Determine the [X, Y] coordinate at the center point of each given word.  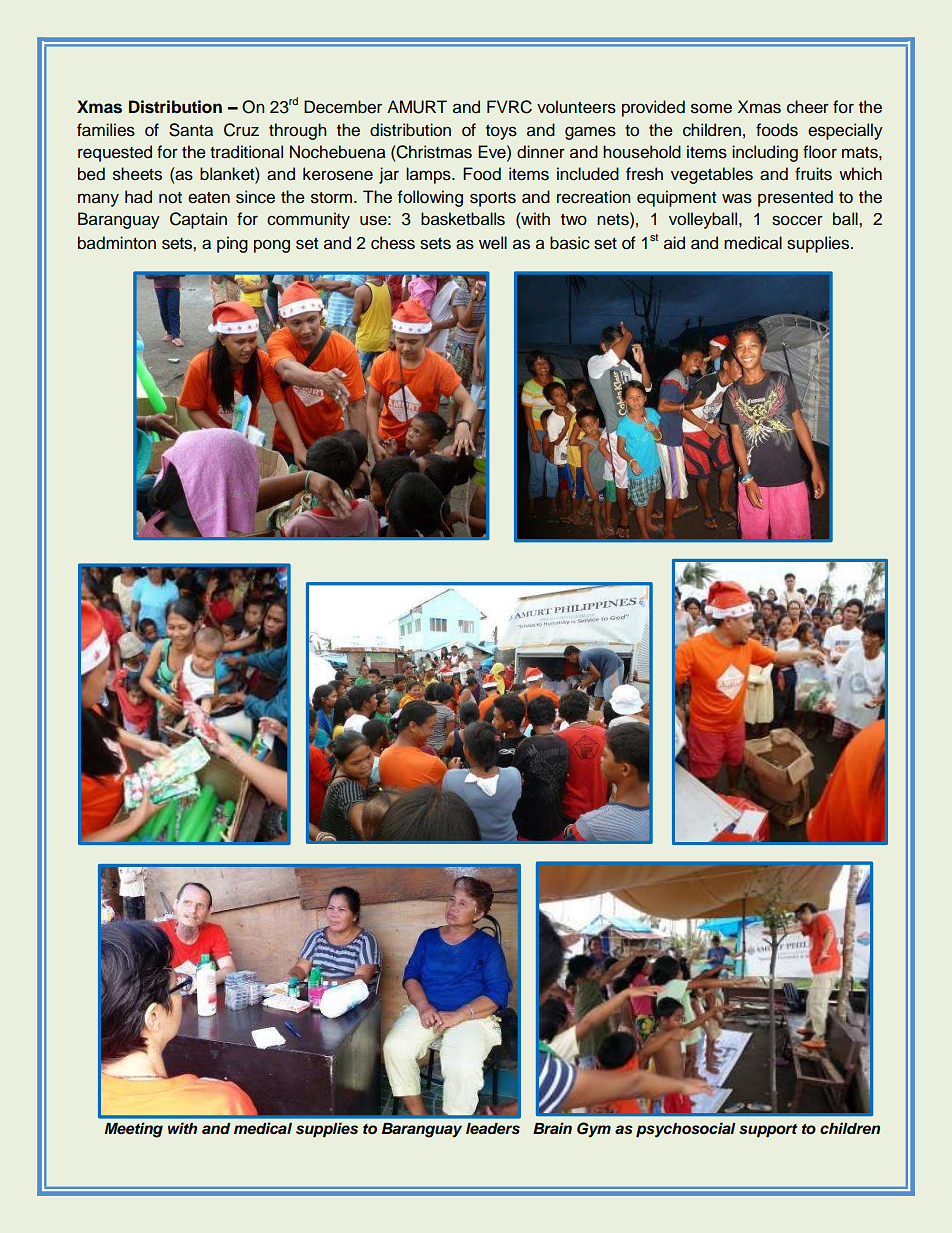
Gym [594, 1130]
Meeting [133, 1130]
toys [501, 132]
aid [674, 243]
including [765, 153]
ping [232, 244]
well [493, 243]
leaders [493, 1129]
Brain [552, 1128]
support [768, 1131]
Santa [191, 130]
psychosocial [686, 1130]
